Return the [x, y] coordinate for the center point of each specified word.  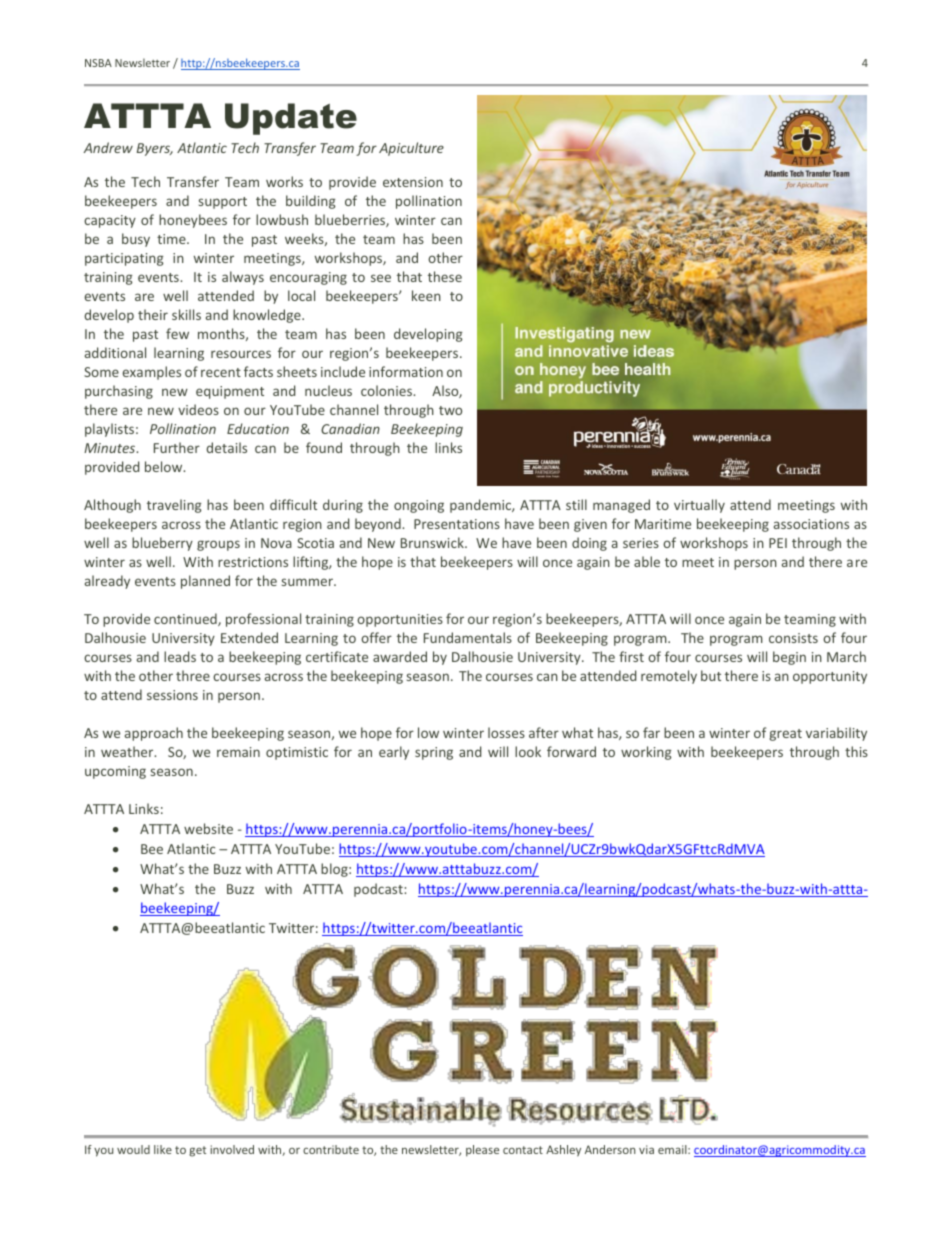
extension [413, 182]
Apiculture [411, 149]
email [673, 1149]
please [482, 1151]
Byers [155, 149]
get [197, 1151]
